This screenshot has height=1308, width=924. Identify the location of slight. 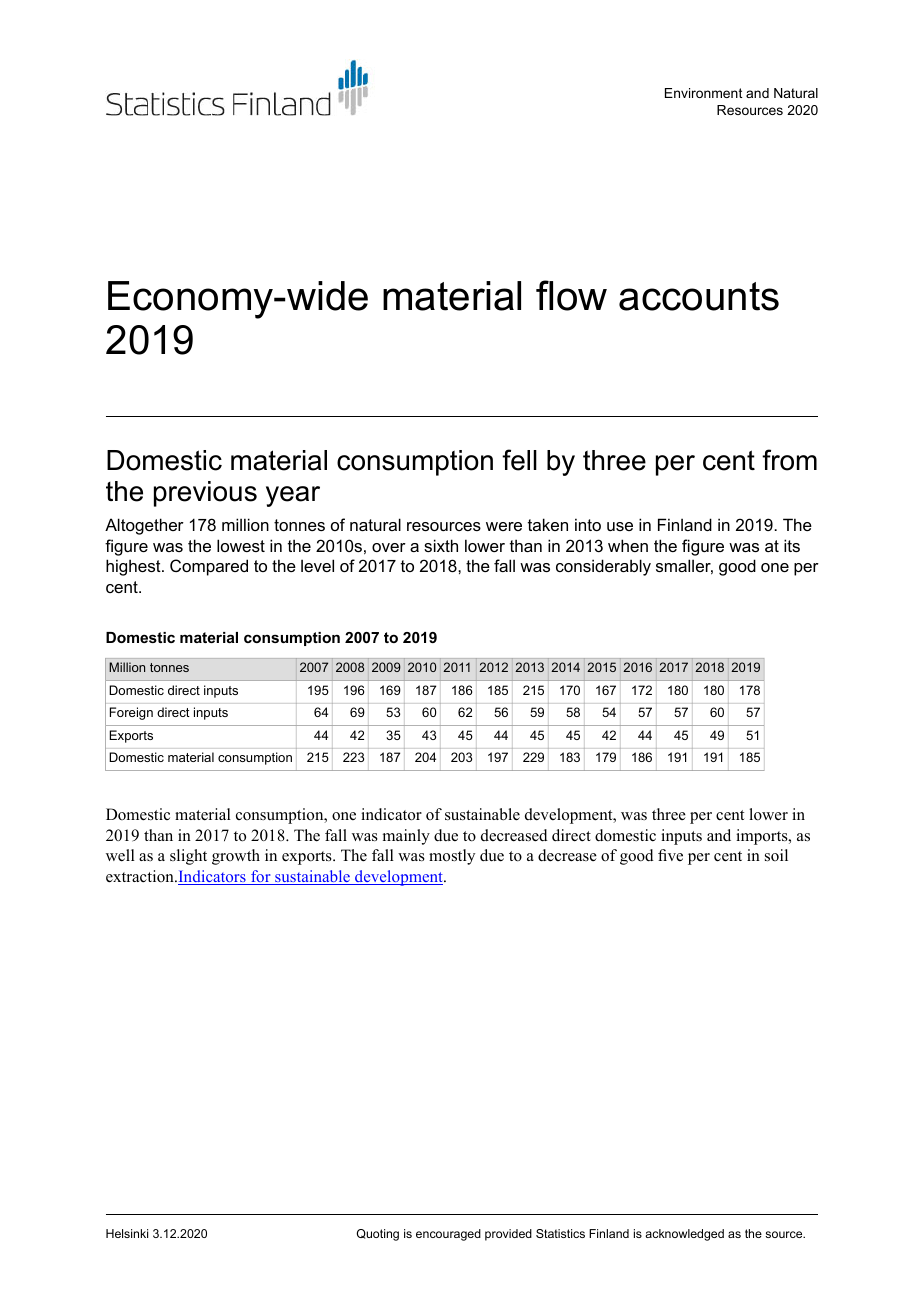
(188, 857).
